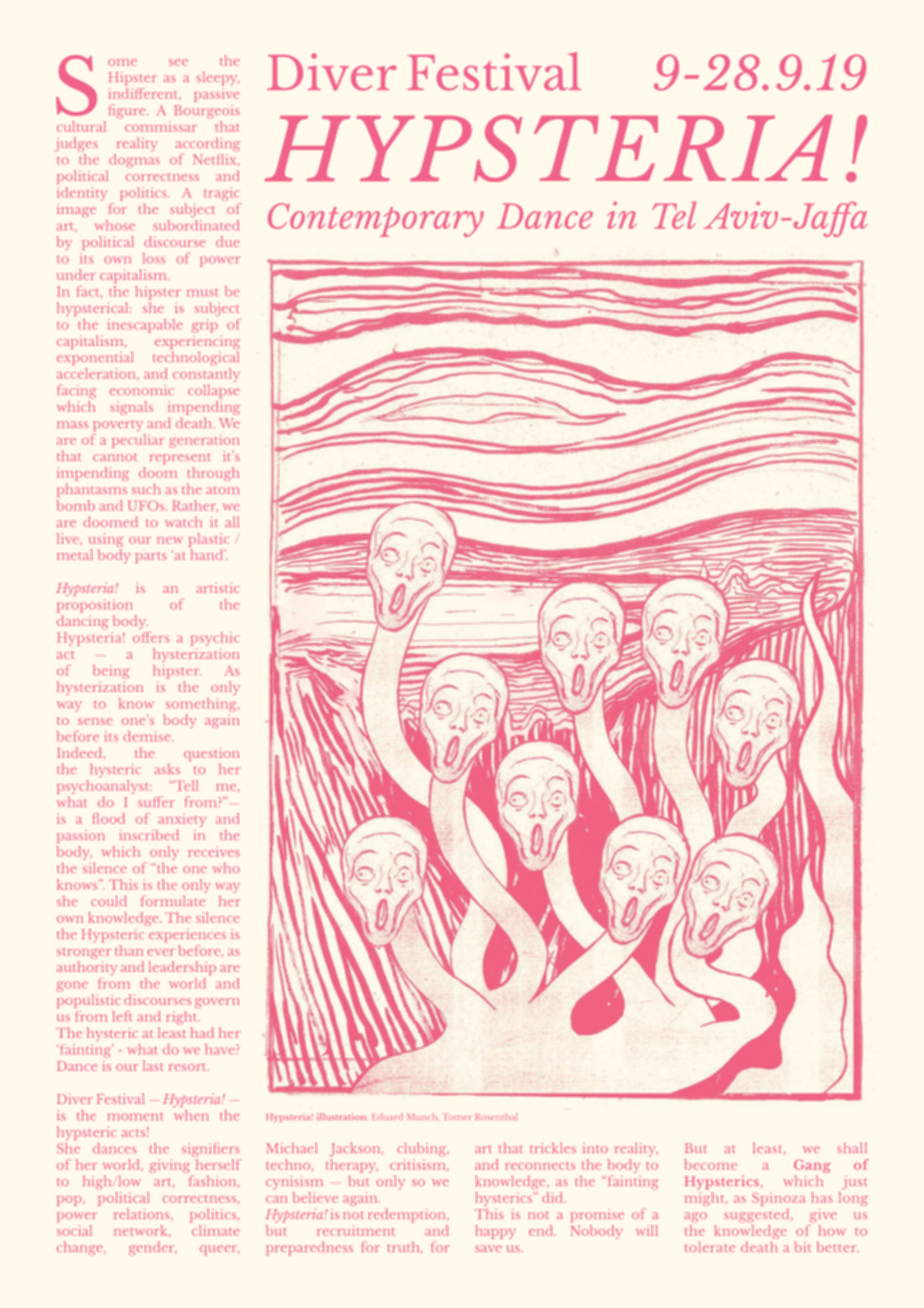 Image resolution: width=924 pixels, height=1308 pixels. Describe the element at coordinates (710, 1164) in the screenshot. I see `become` at that location.
